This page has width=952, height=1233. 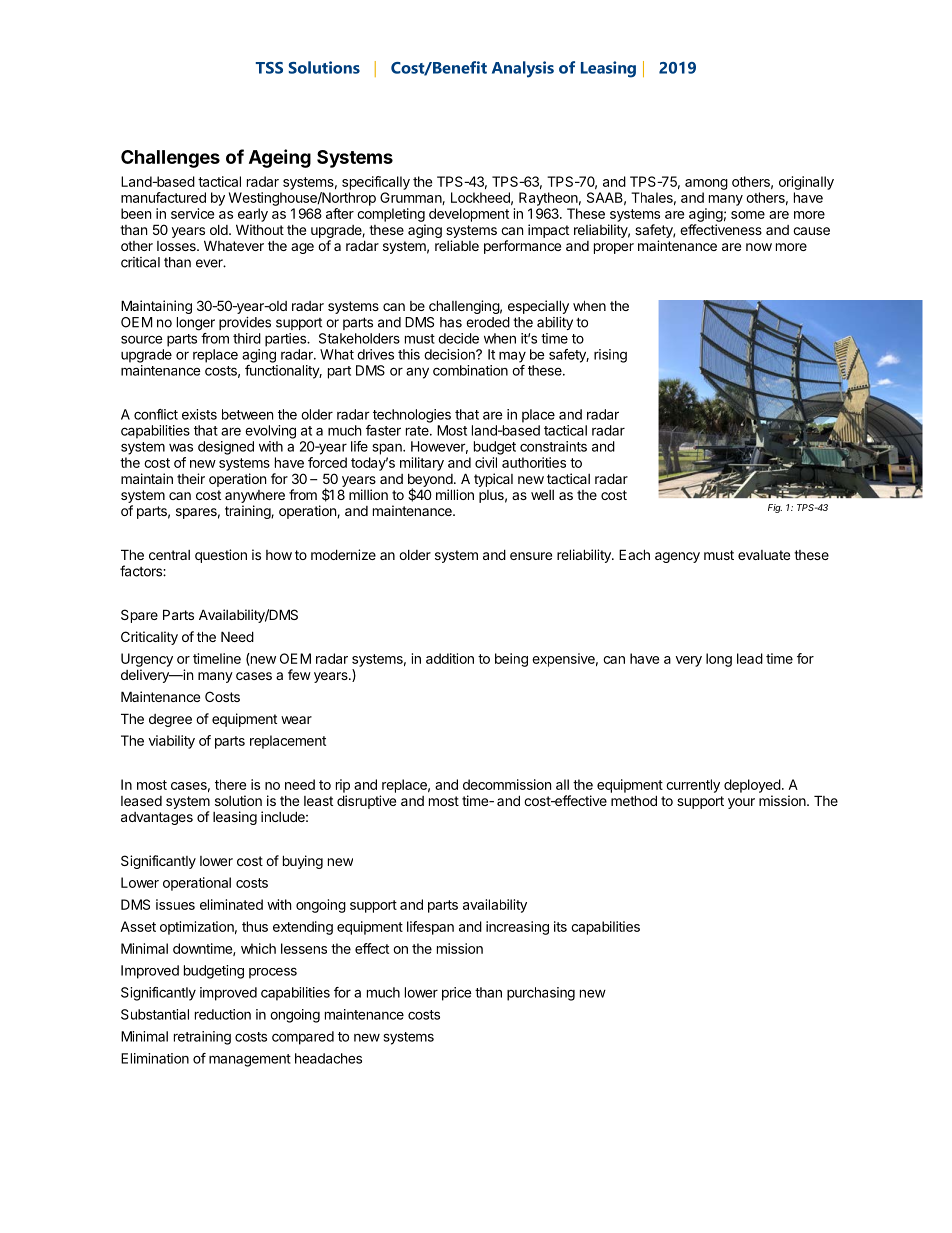 What do you see at coordinates (245, 323) in the page?
I see `provides` at bounding box center [245, 323].
